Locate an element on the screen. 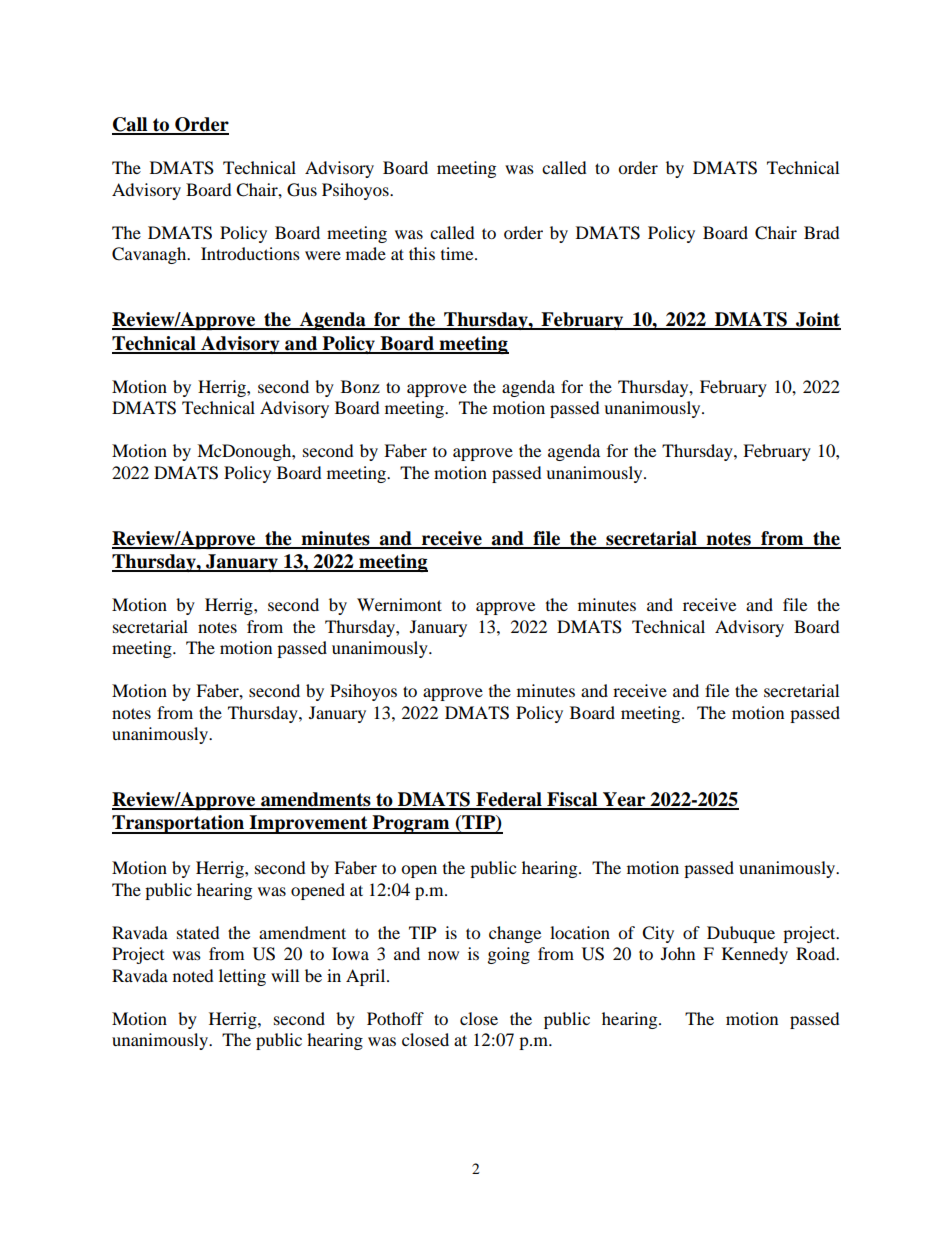 The image size is (952, 1233). Transportation is located at coordinates (179, 824).
